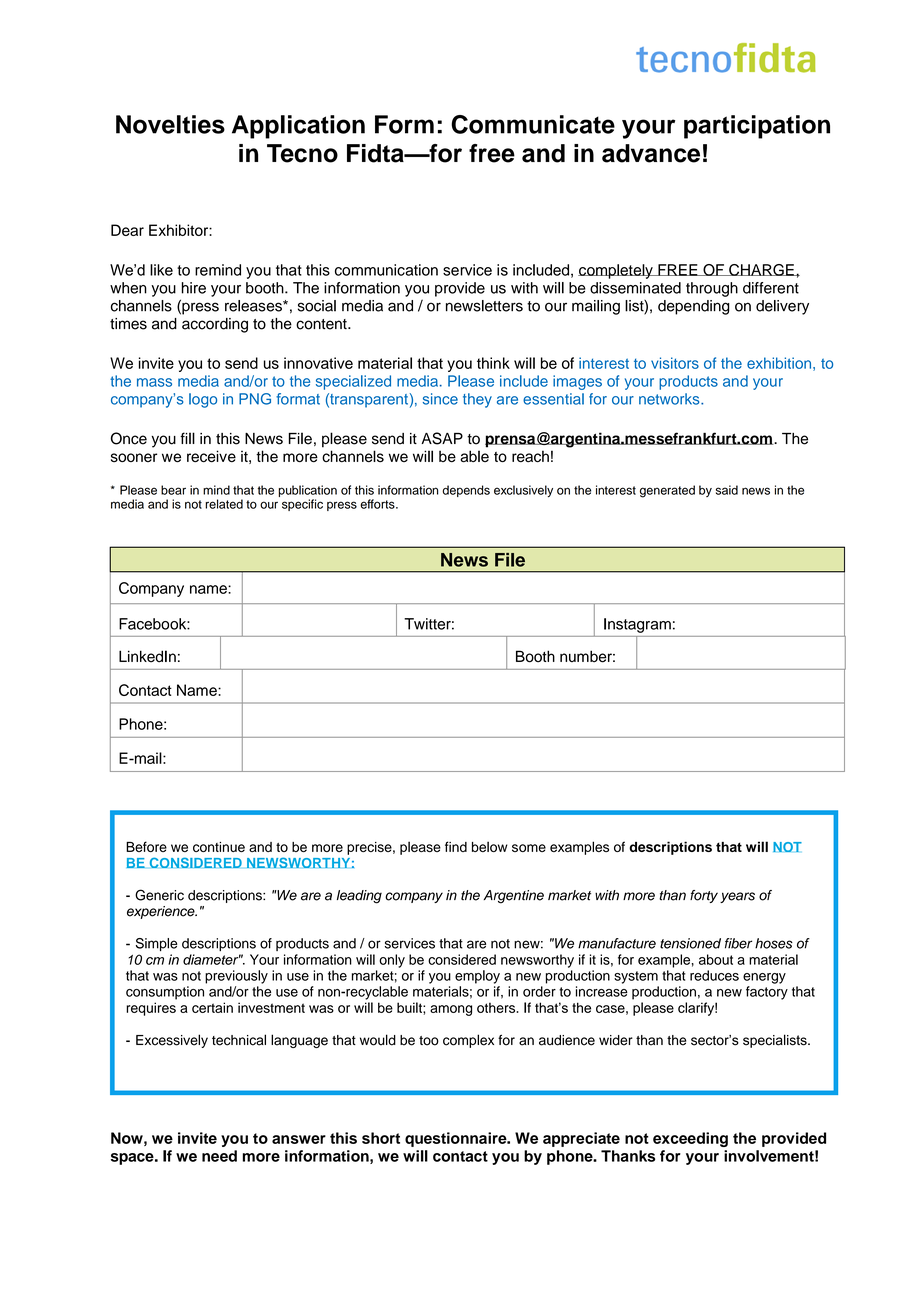  I want to click on forty, so click(704, 896).
